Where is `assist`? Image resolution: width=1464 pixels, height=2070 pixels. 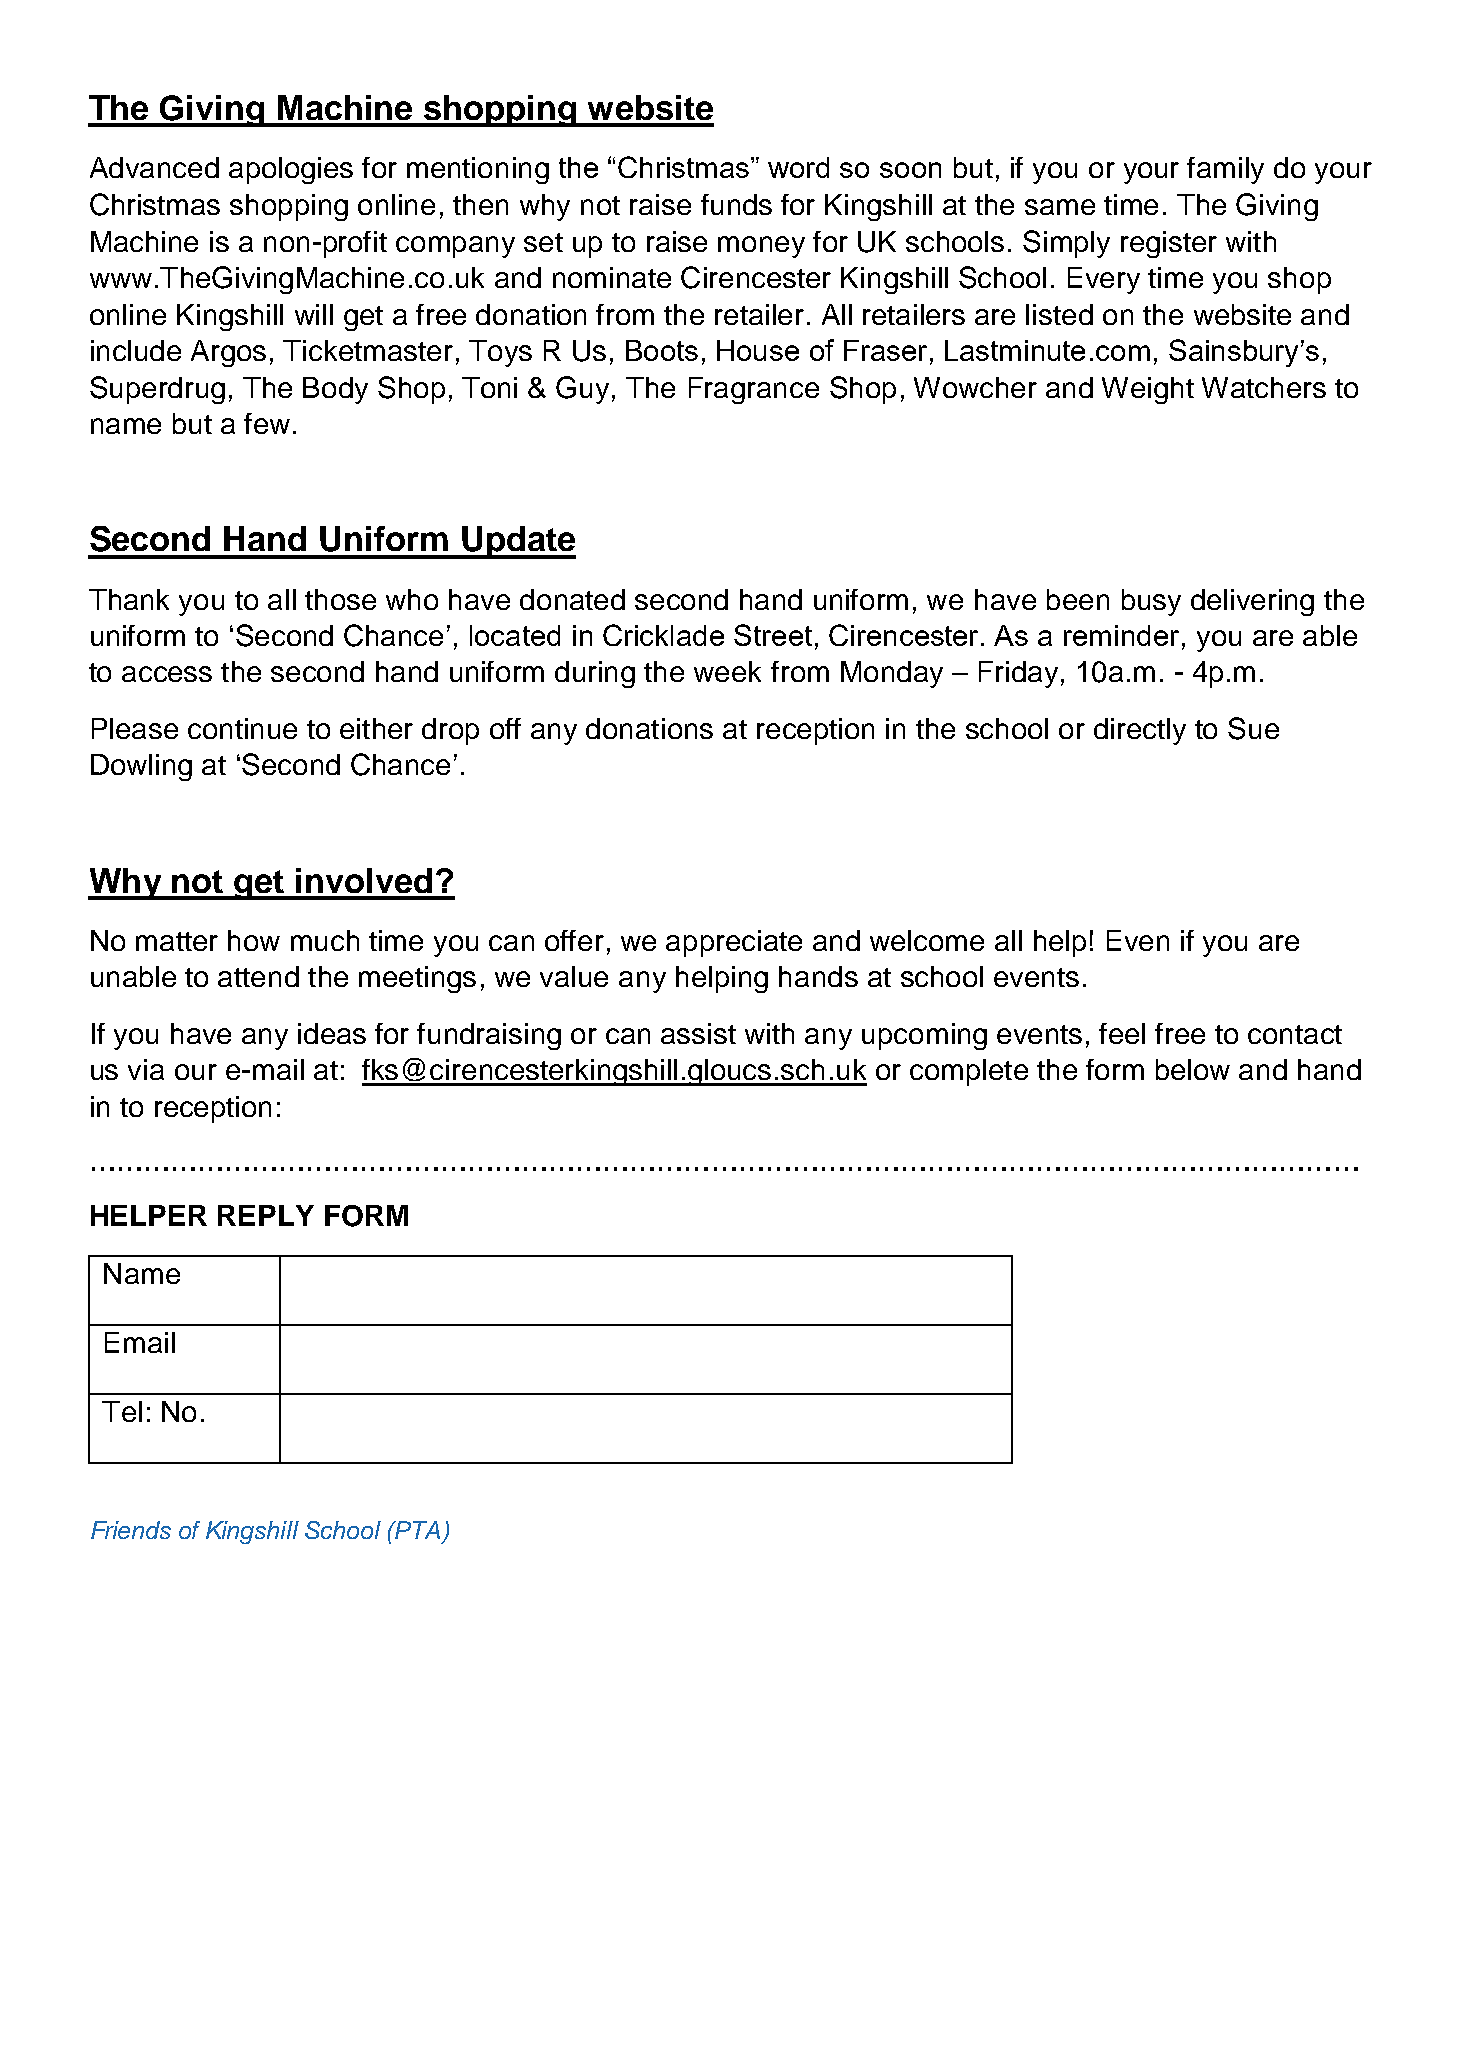
assist is located at coordinates (698, 1033).
